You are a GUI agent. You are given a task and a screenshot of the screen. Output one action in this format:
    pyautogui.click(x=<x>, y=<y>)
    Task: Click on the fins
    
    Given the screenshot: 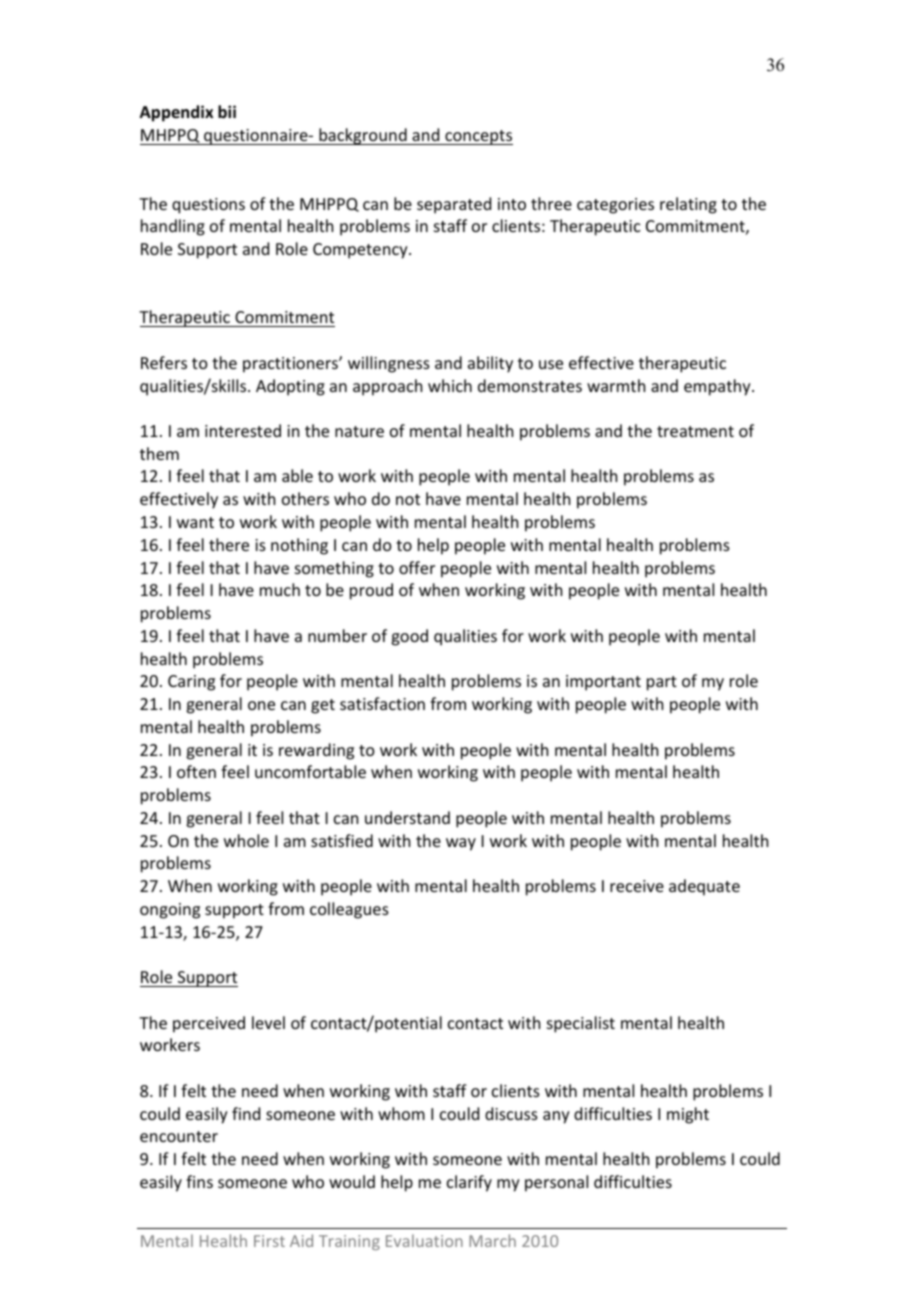 What is the action you would take?
    pyautogui.click(x=199, y=1181)
